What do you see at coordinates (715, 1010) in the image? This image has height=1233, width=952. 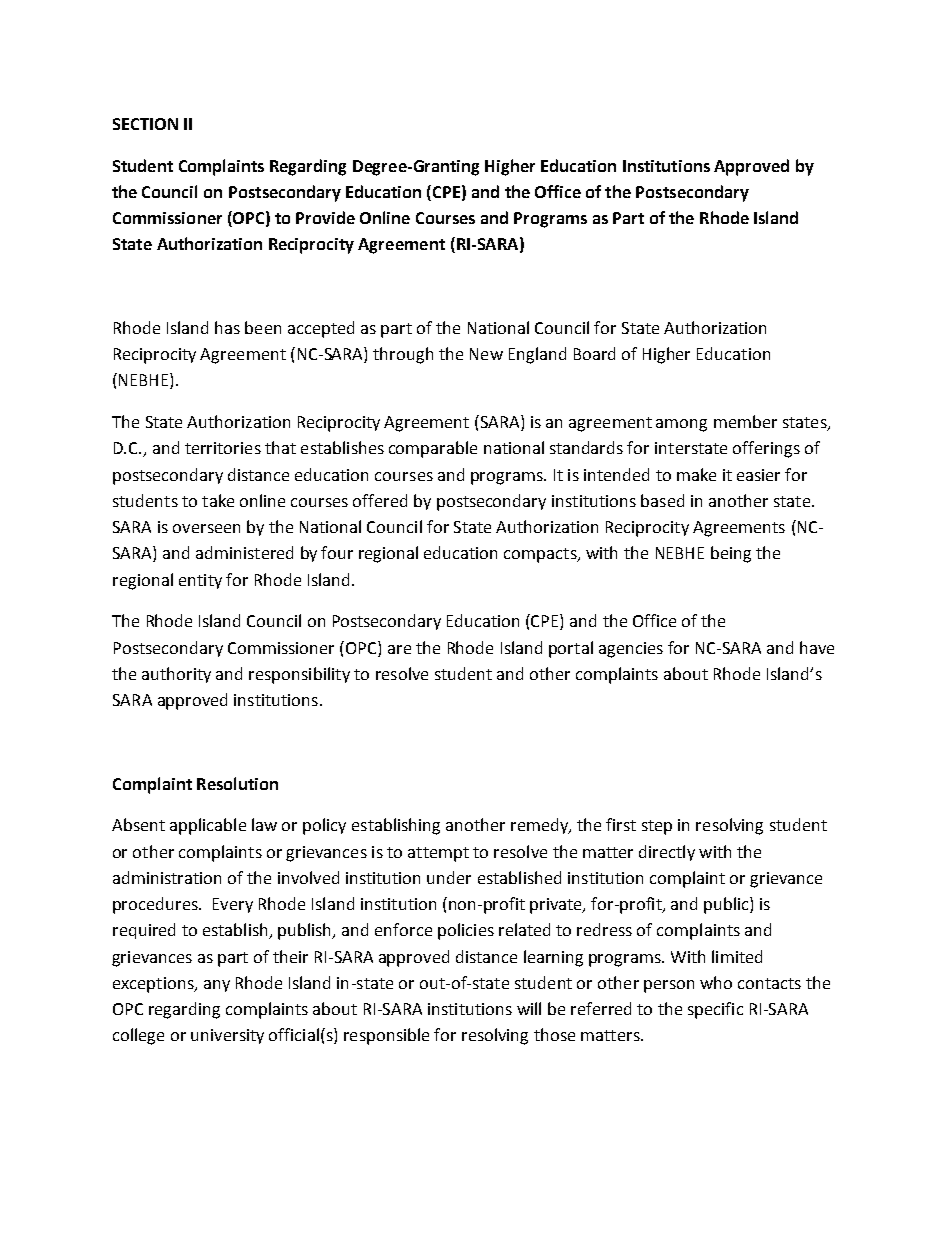 I see `specific` at bounding box center [715, 1010].
